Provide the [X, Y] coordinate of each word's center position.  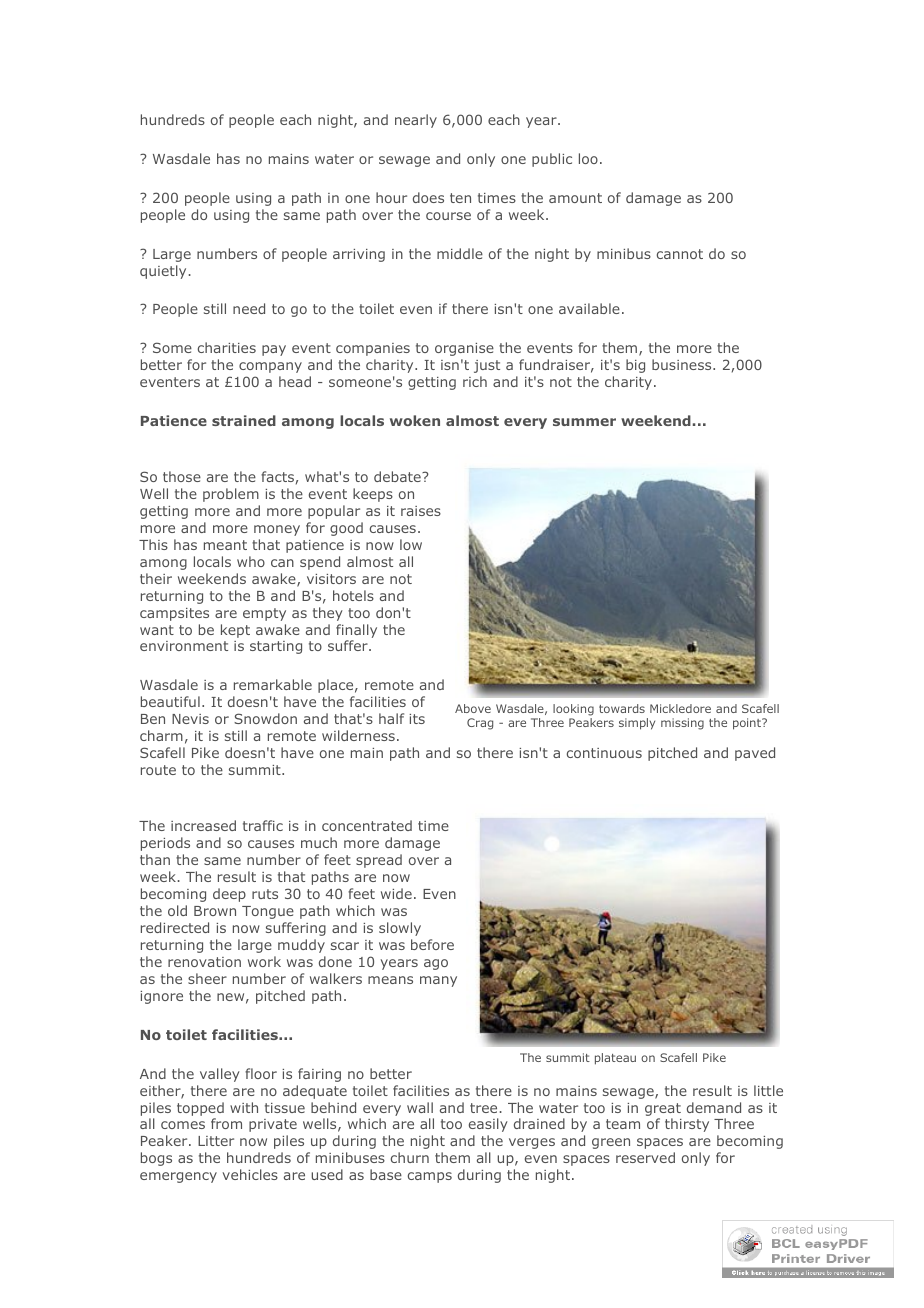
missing [682, 724]
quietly [163, 272]
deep [229, 895]
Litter [216, 1141]
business [683, 364]
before [432, 944]
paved [755, 754]
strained [244, 420]
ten [460, 198]
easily [488, 1125]
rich [475, 381]
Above [473, 708]
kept [235, 631]
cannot [680, 254]
